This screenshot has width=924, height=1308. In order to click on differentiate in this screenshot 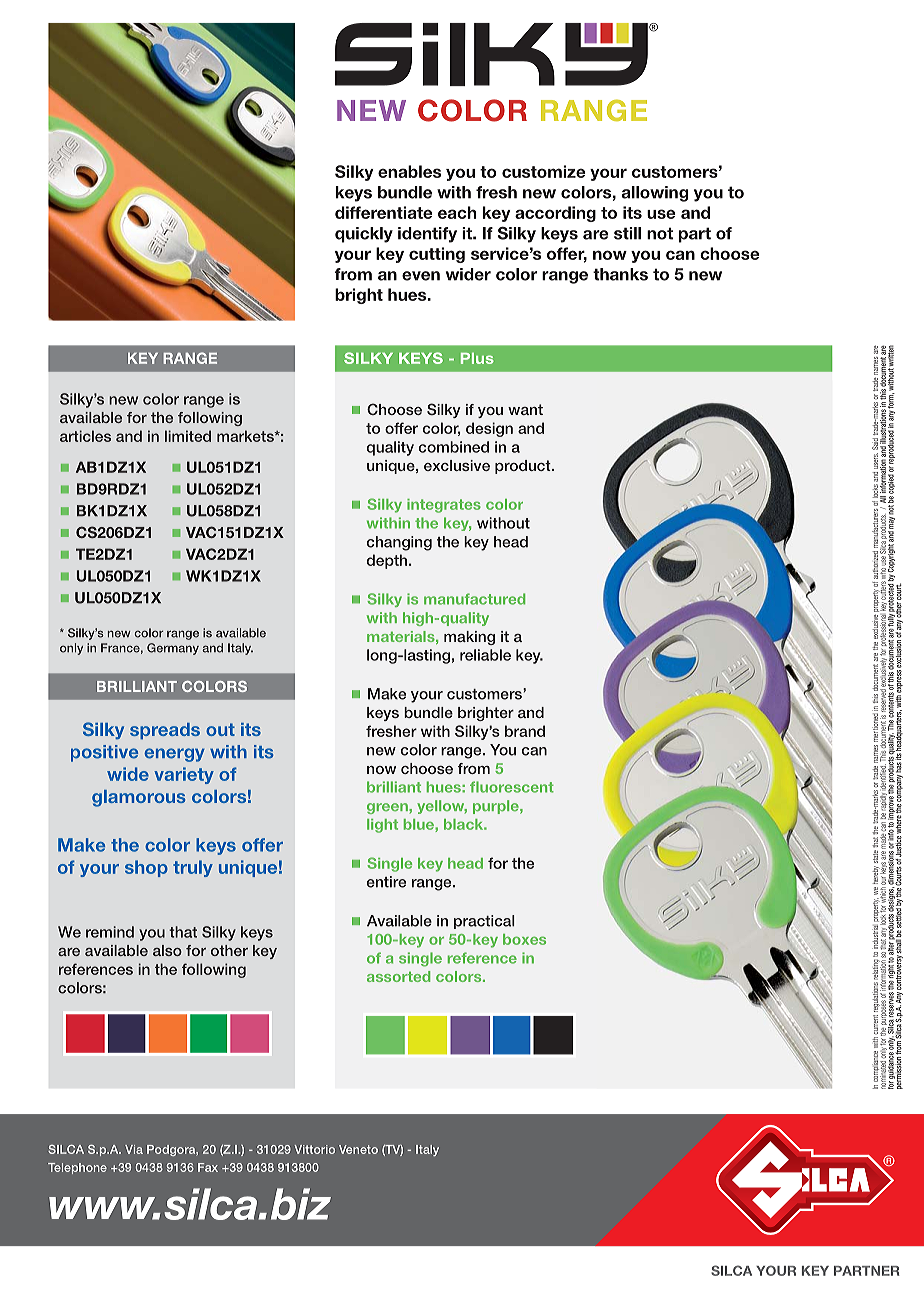, I will do `click(384, 212)`.
